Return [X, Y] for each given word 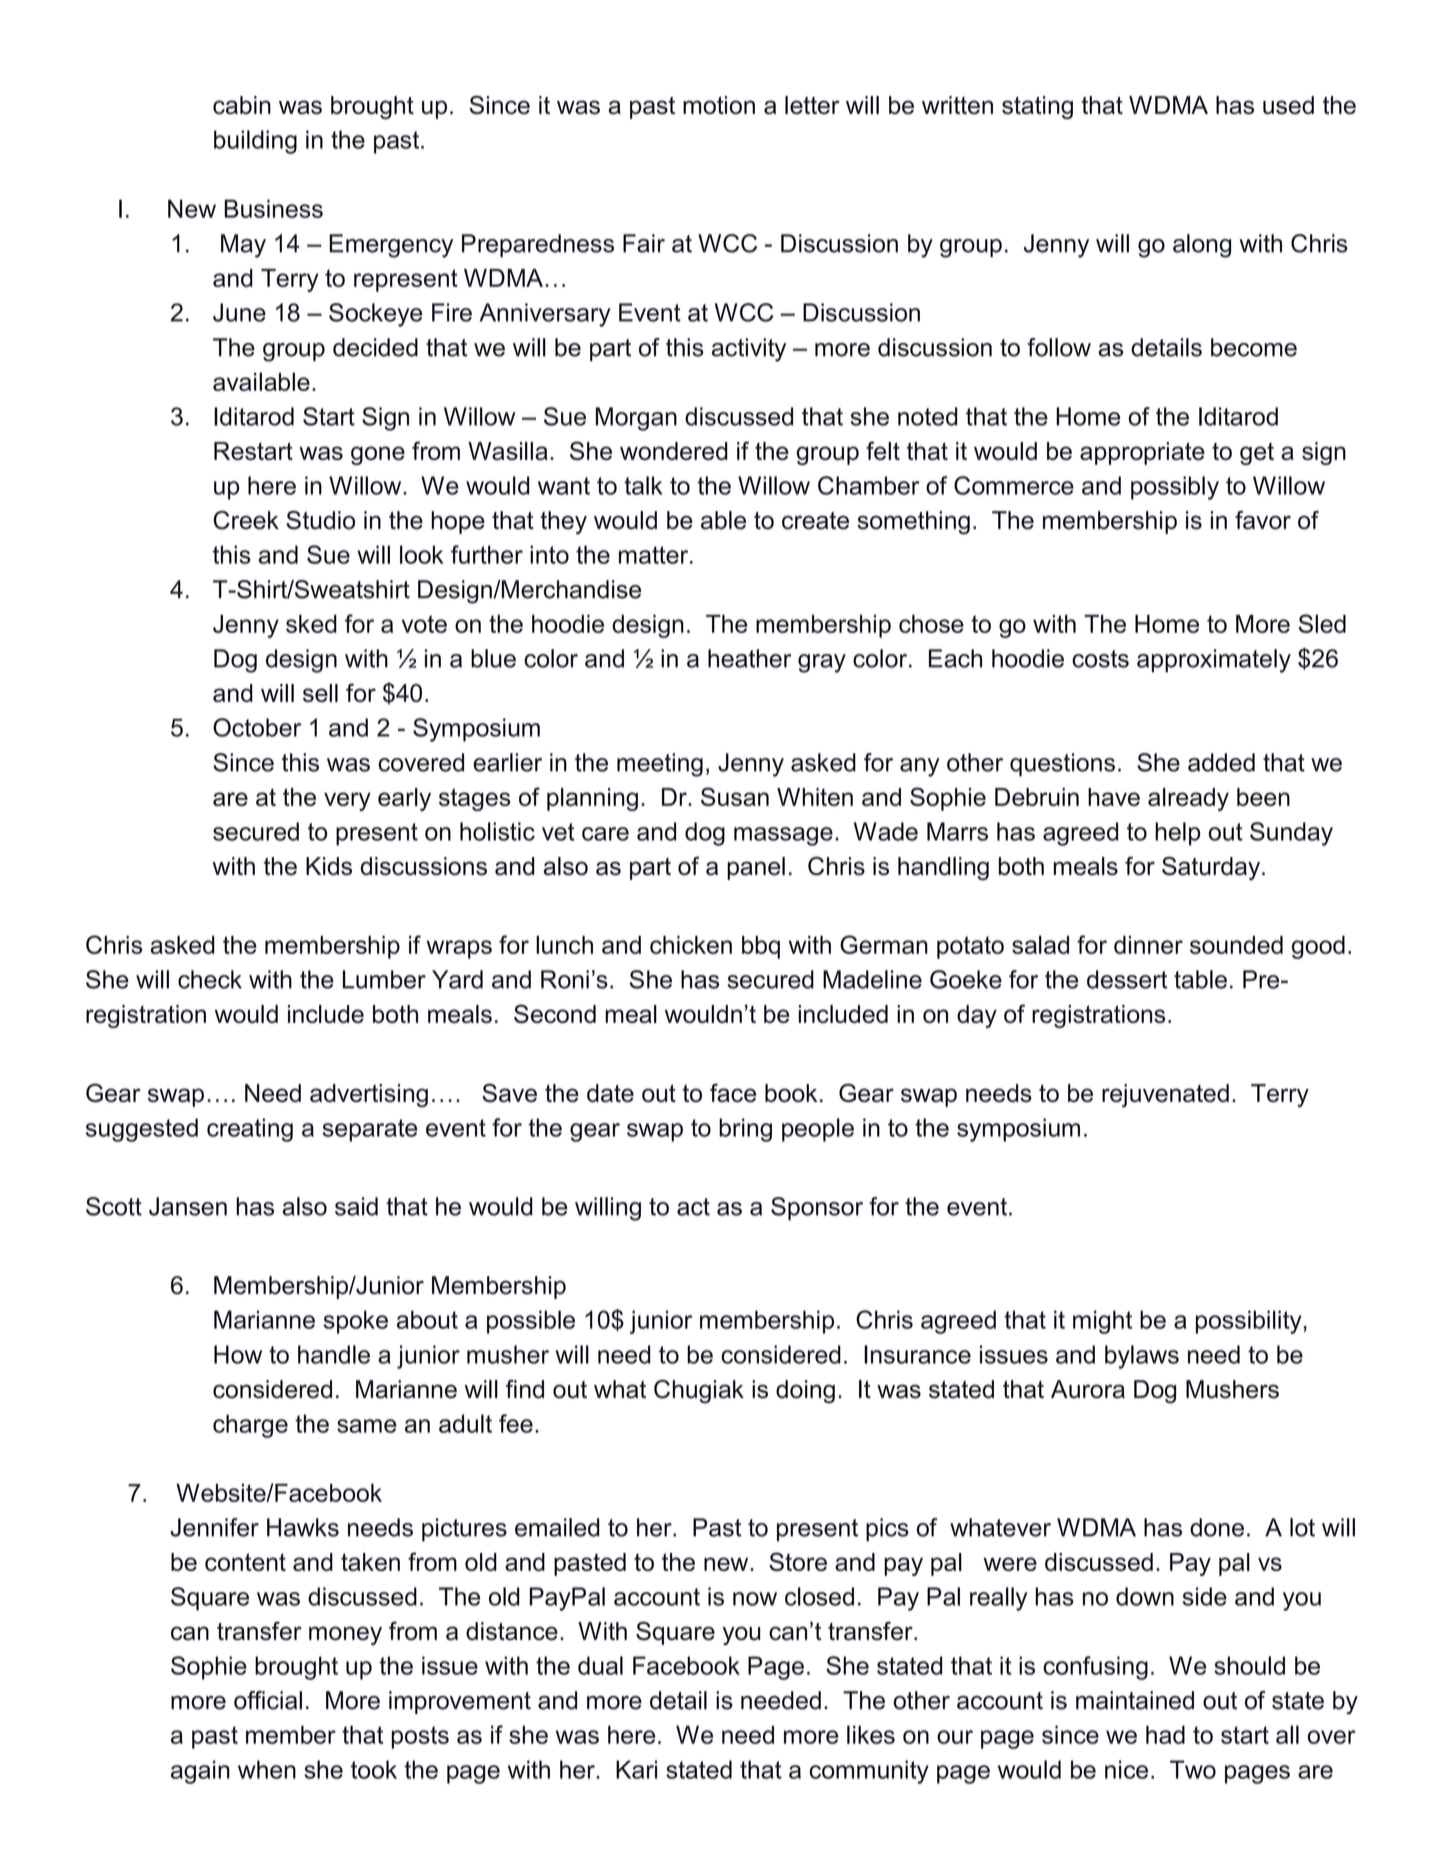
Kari [636, 1769]
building [255, 142]
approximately [1214, 661]
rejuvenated [1165, 1095]
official [268, 1700]
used [1288, 105]
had [1165, 1734]
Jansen [188, 1206]
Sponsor [817, 1209]
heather [749, 658]
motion [719, 105]
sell [320, 693]
